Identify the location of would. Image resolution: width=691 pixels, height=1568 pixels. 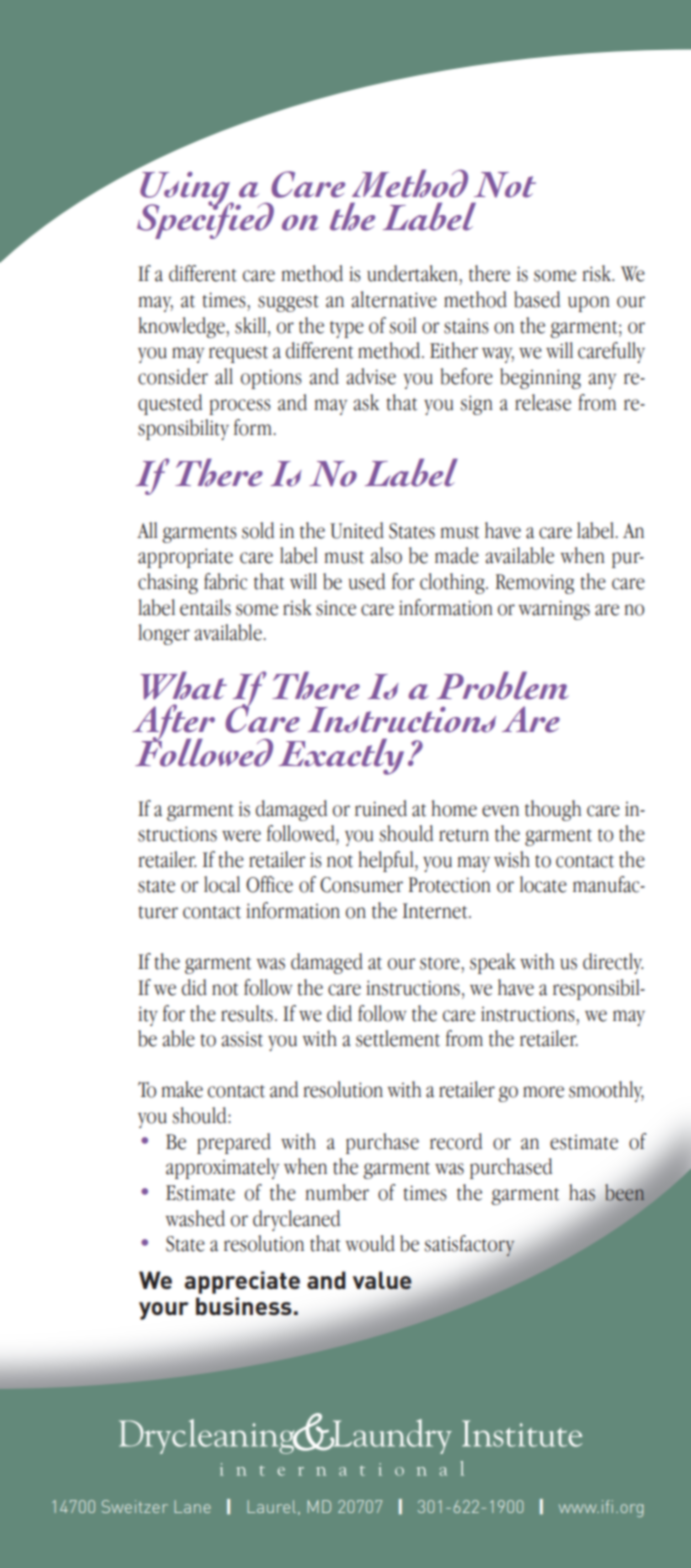
(370, 1243).
